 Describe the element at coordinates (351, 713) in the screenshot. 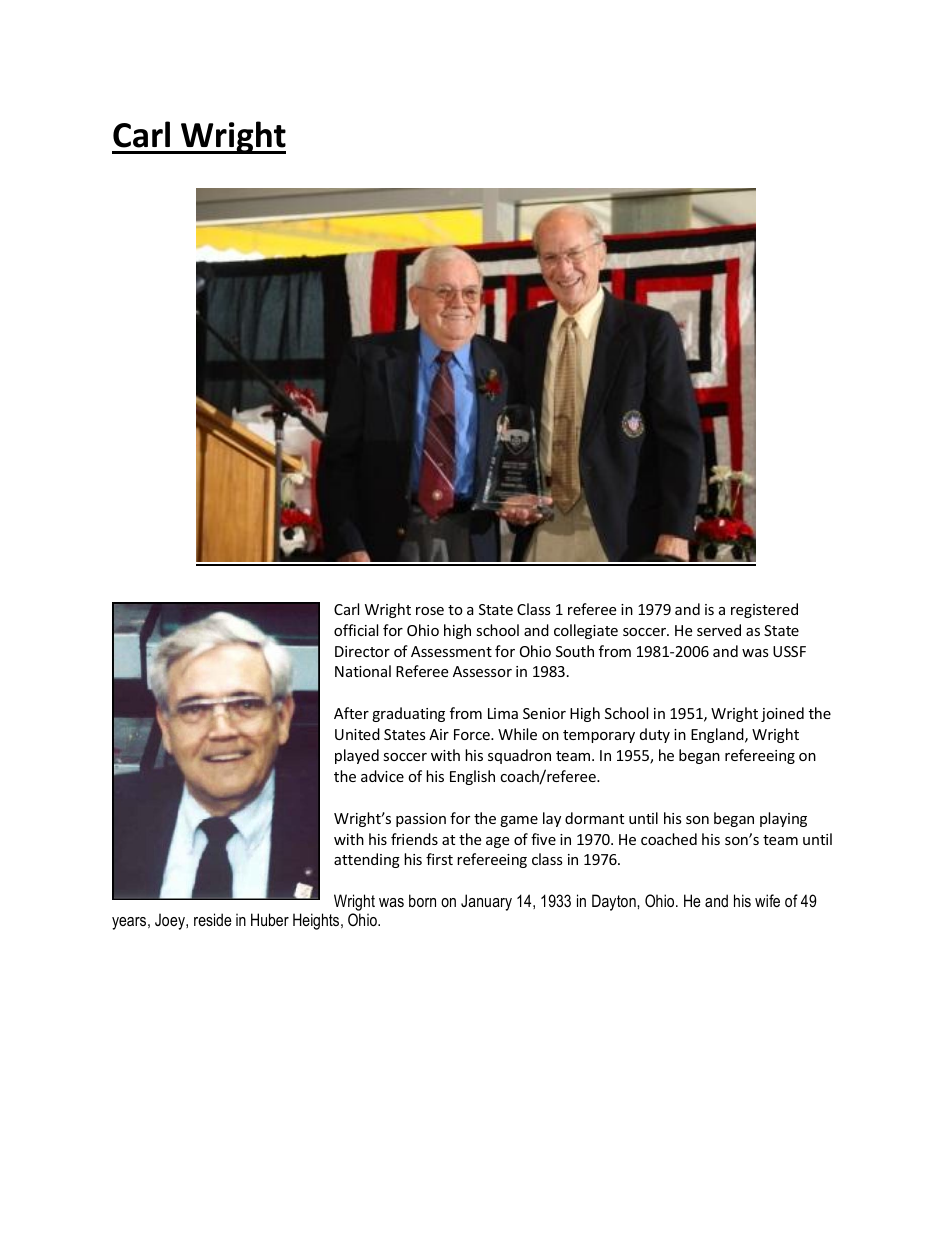

I see `After` at that location.
